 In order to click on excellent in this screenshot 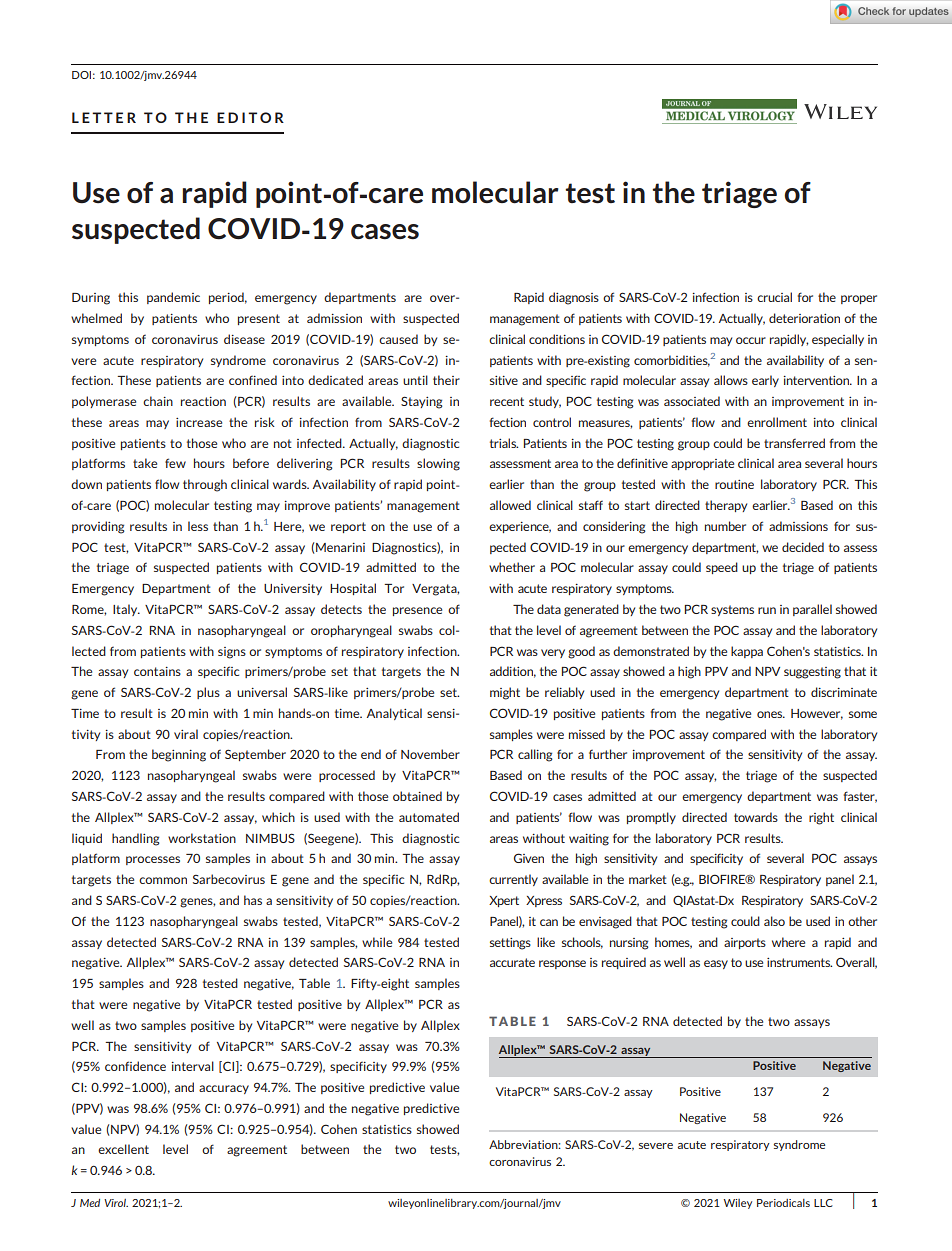, I will do `click(123, 1149)`.
